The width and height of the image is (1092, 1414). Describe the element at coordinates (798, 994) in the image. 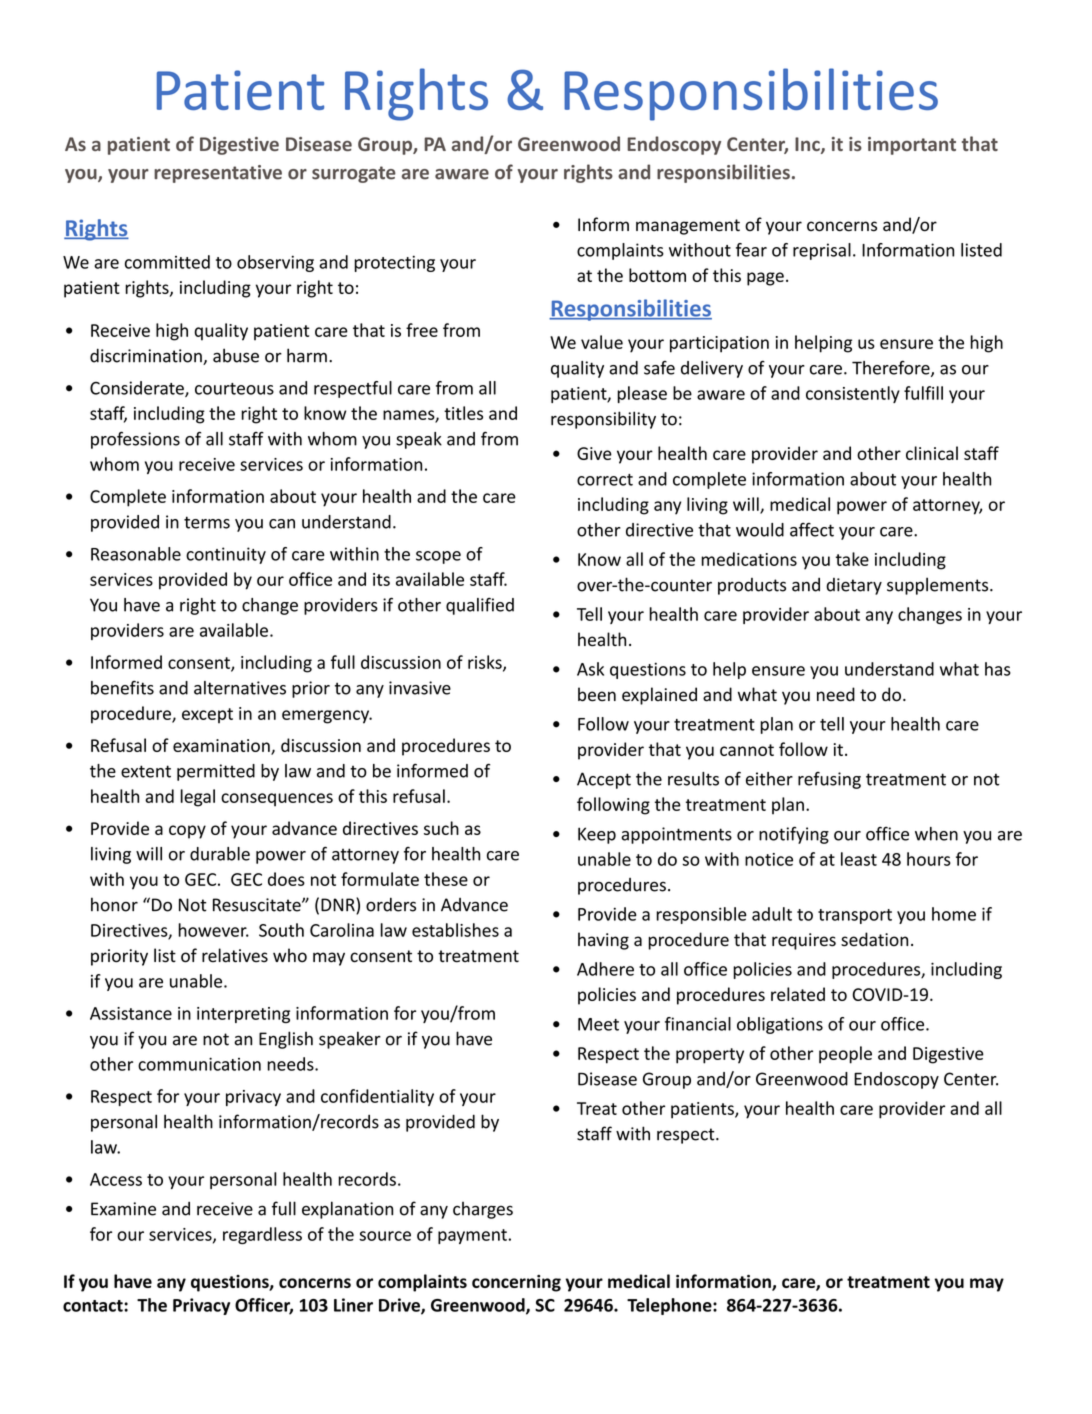

I see `related` at that location.
